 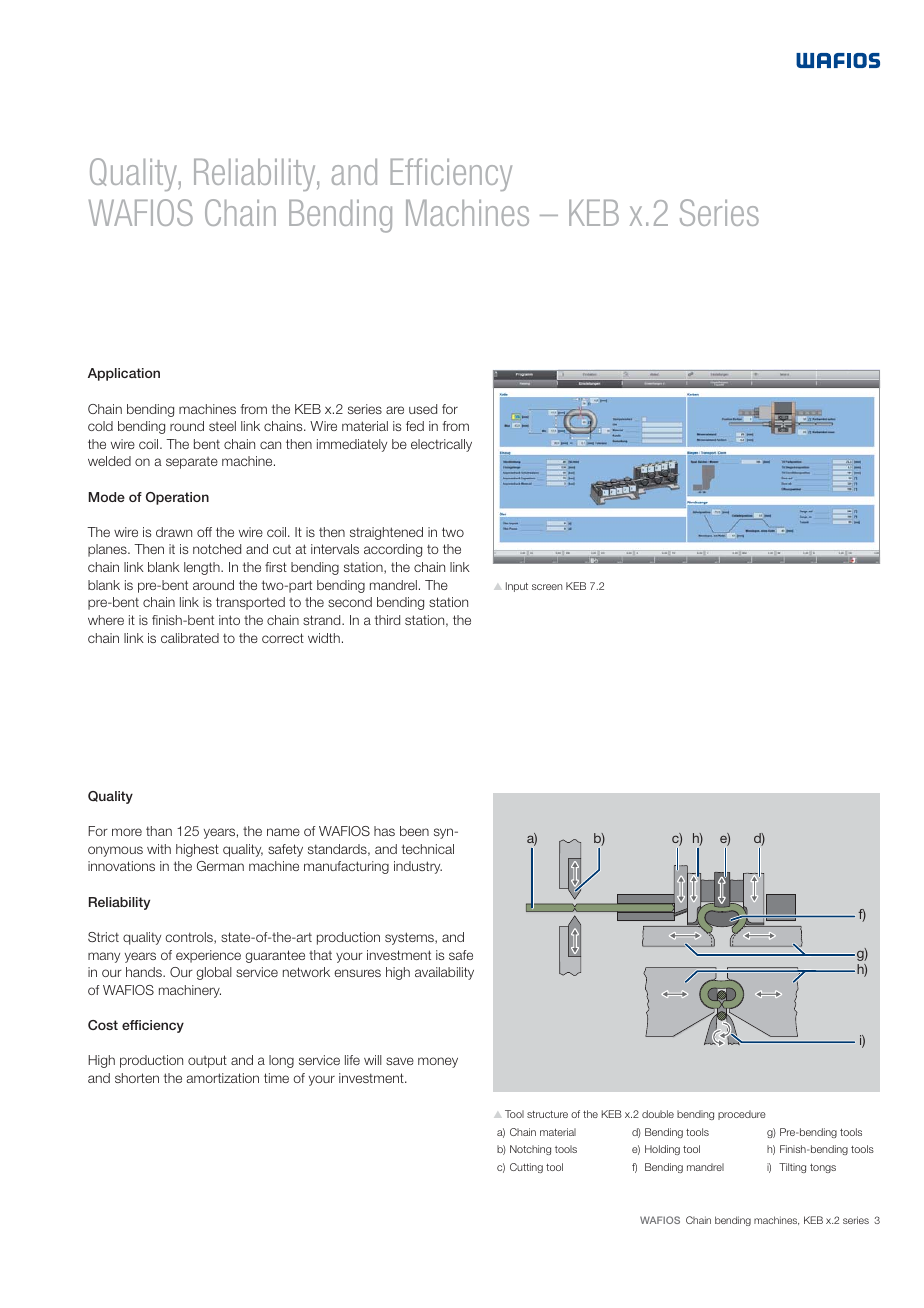 What do you see at coordinates (222, 426) in the screenshot?
I see `steel` at bounding box center [222, 426].
